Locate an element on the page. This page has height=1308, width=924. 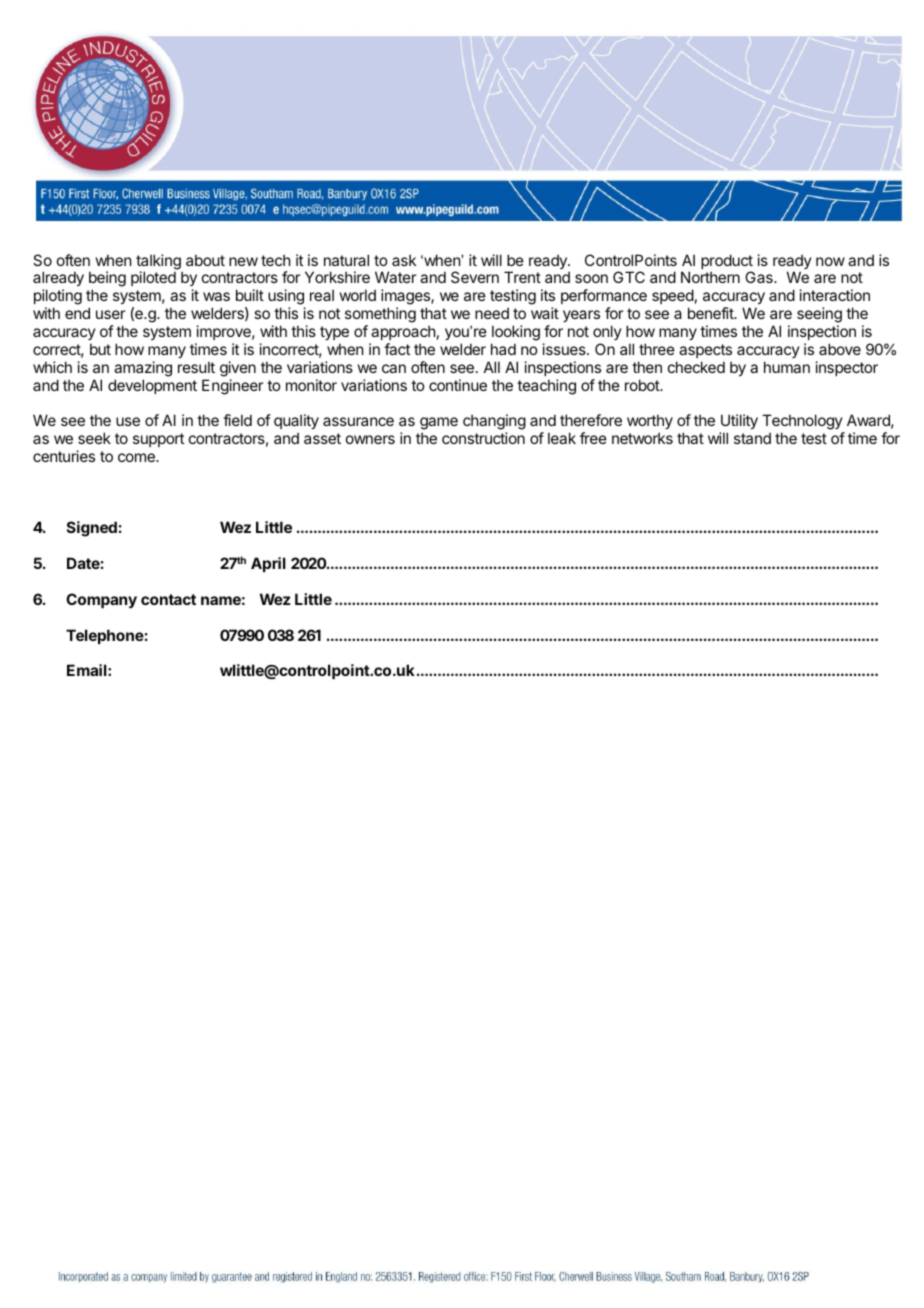
contact is located at coordinates (168, 599).
